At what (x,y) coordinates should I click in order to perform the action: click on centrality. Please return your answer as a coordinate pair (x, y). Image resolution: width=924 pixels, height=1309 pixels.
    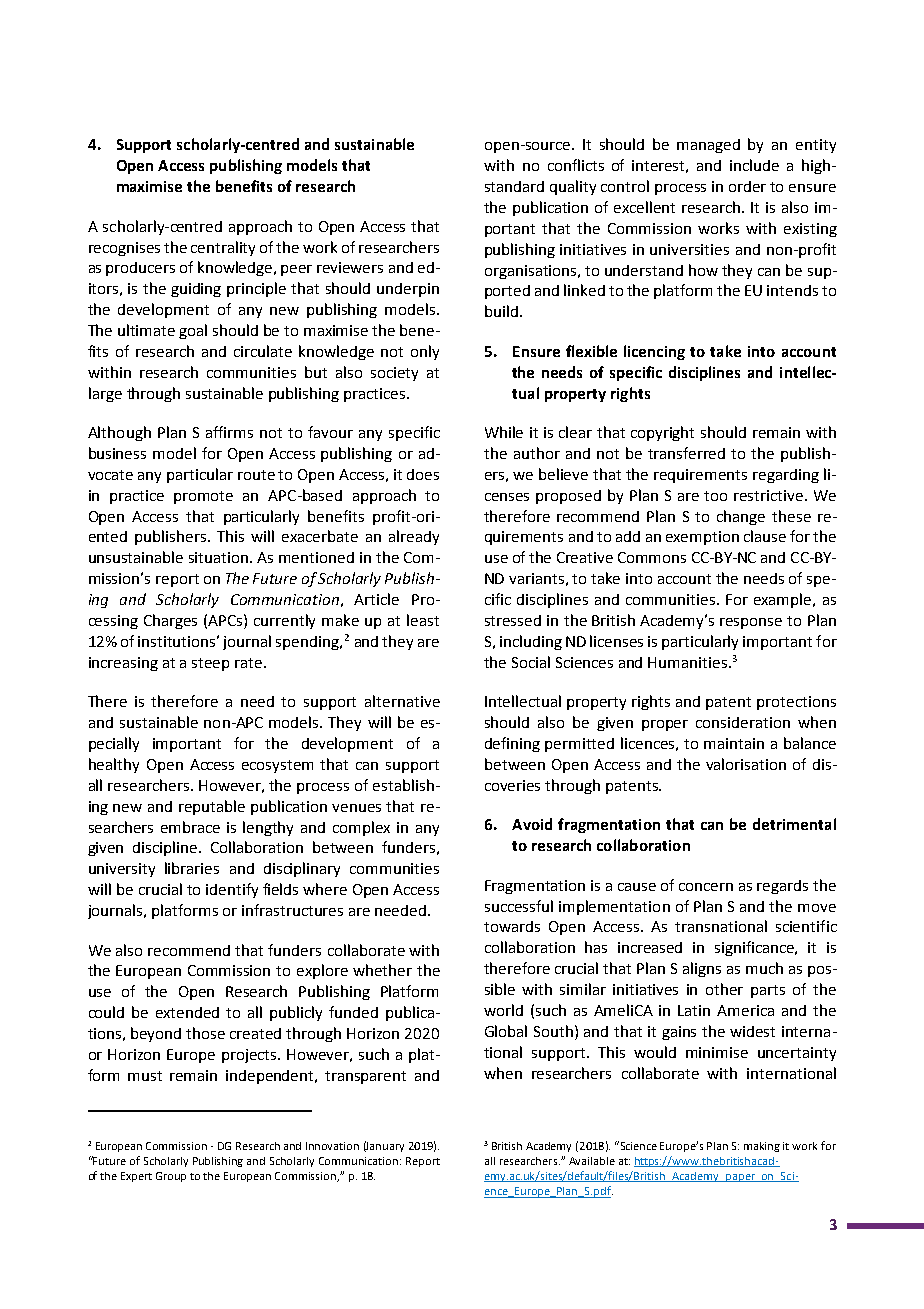
    Looking at the image, I should click on (223, 248).
